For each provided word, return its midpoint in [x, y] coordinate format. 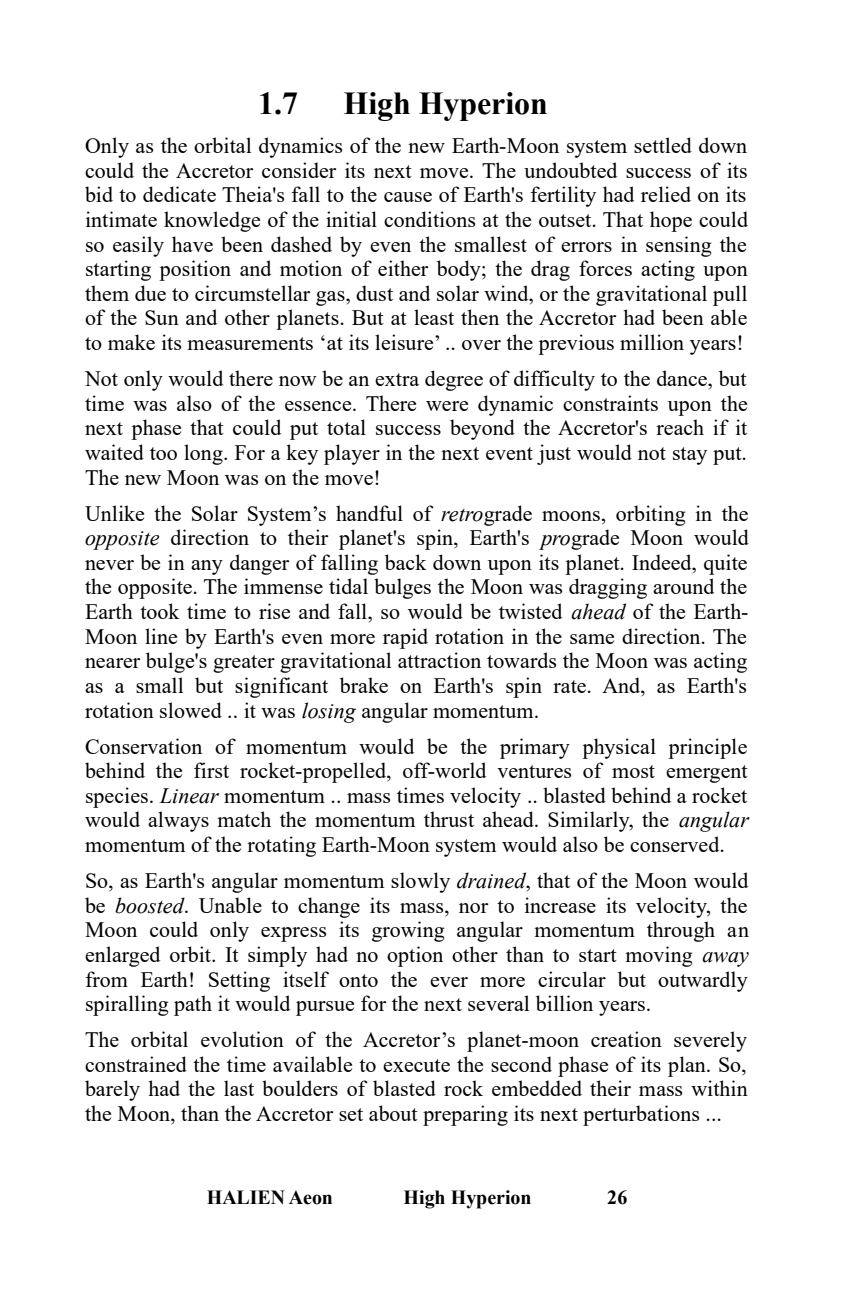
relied [666, 194]
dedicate [179, 194]
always [178, 821]
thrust [449, 819]
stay [690, 456]
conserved [676, 844]
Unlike [114, 513]
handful [369, 513]
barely [112, 1090]
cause [408, 197]
